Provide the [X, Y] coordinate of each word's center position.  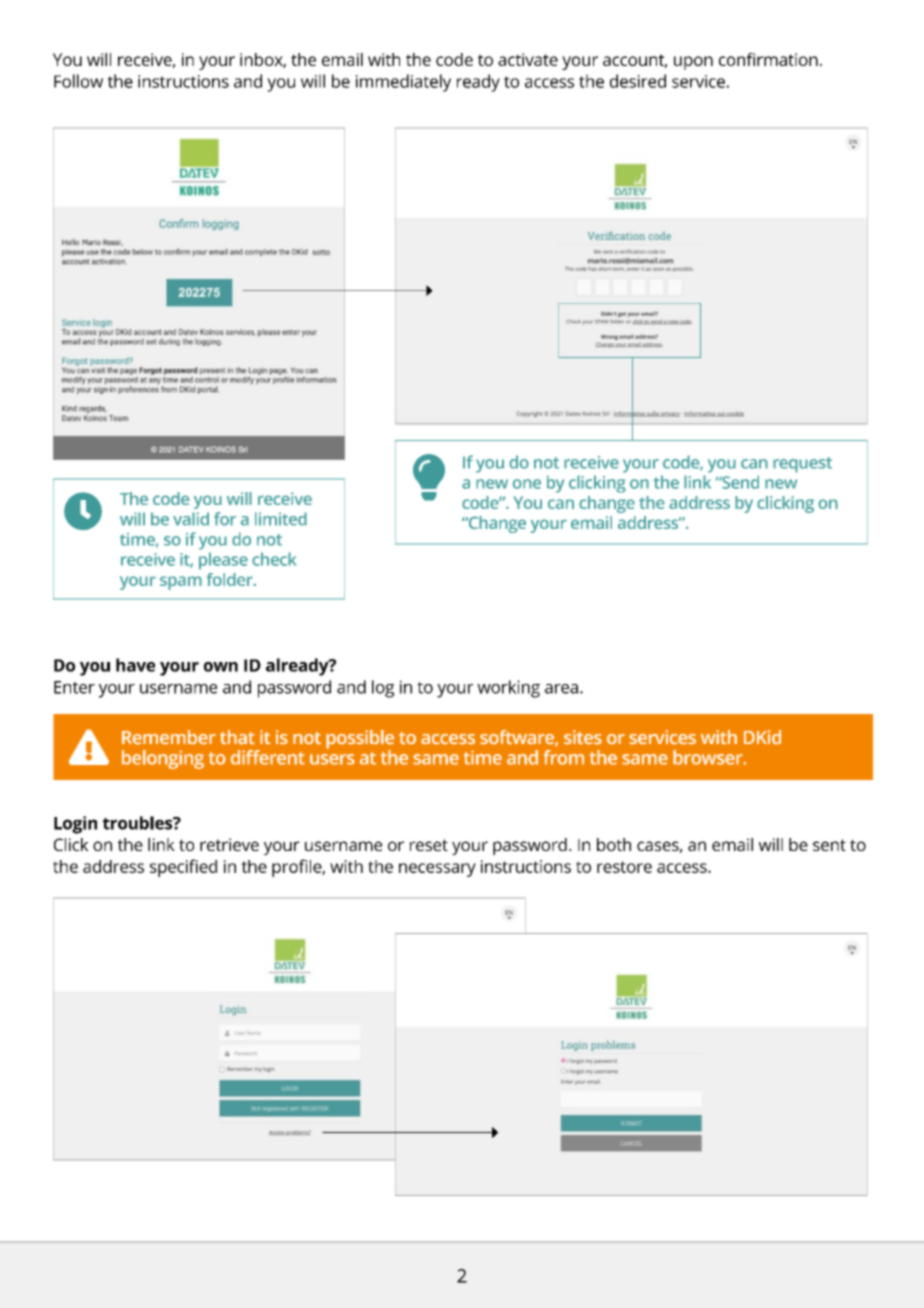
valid [191, 519]
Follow [78, 81]
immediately [403, 83]
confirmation [768, 59]
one [527, 484]
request [802, 465]
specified [183, 868]
